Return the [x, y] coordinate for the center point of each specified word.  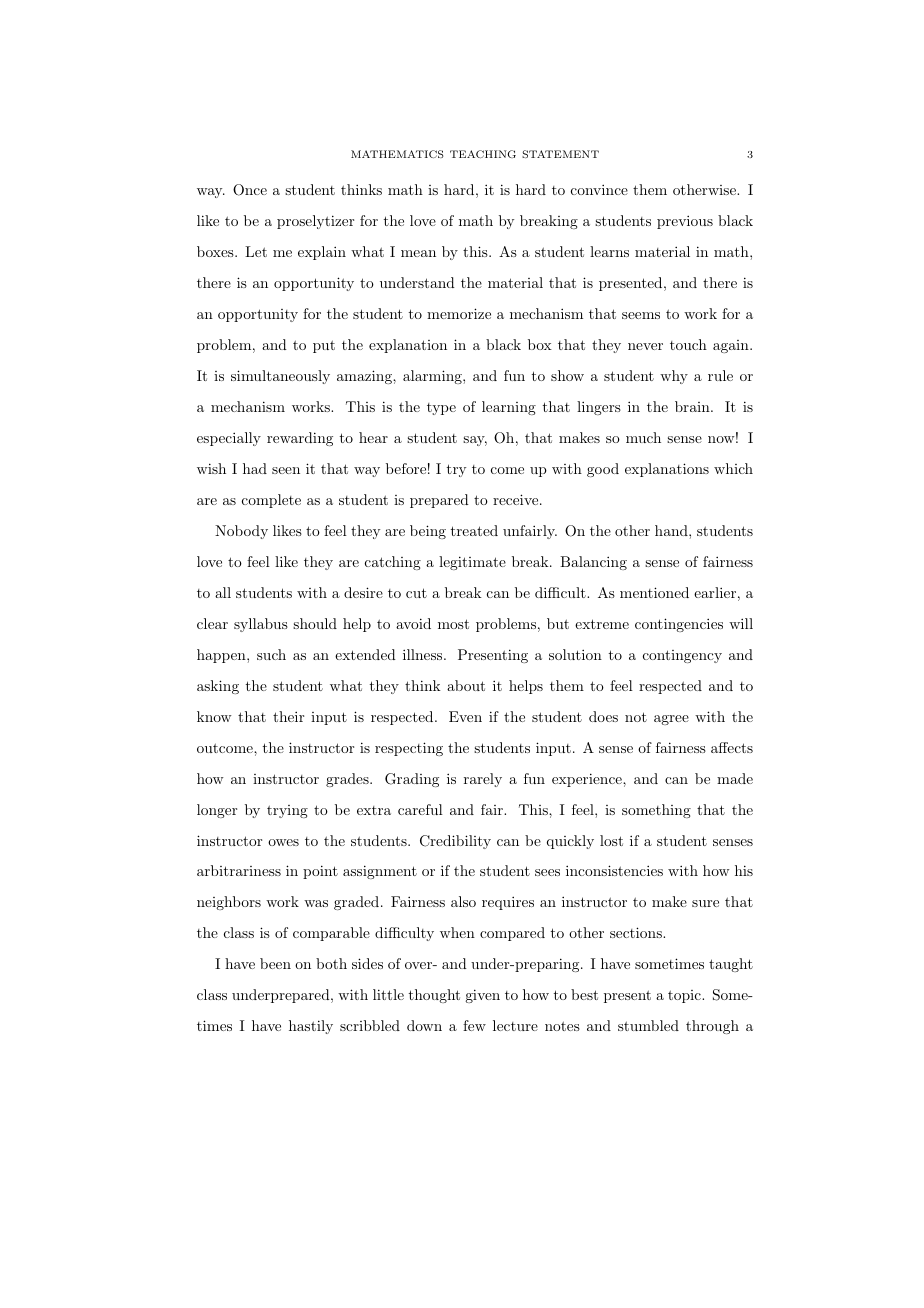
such [271, 654]
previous [685, 222]
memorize [459, 313]
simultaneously [280, 377]
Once [250, 190]
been [275, 963]
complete [271, 501]
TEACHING [483, 154]
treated [474, 530]
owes [283, 842]
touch [688, 344]
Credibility [455, 842]
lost [611, 840]
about [466, 685]
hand [672, 530]
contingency [682, 656]
